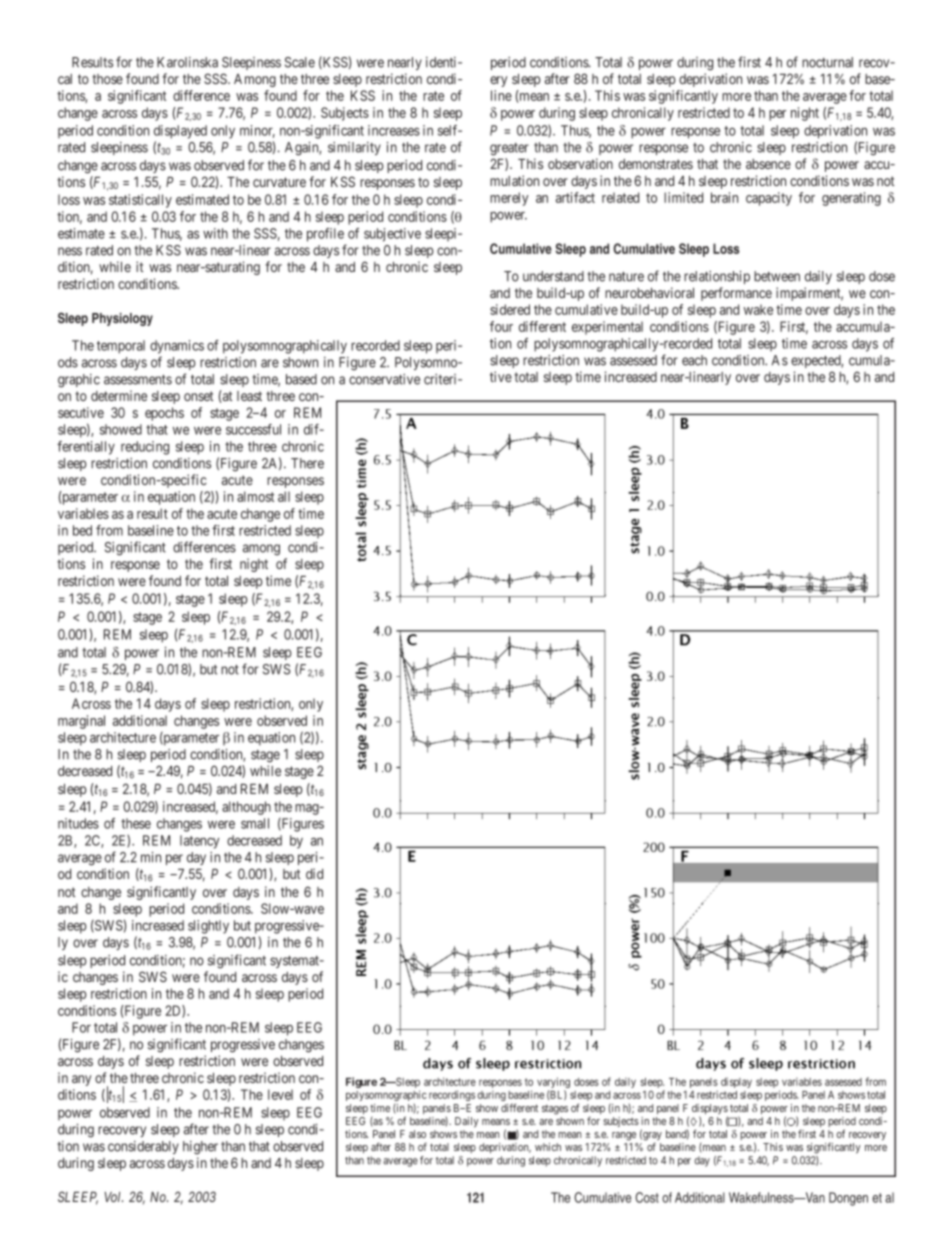 This page has width=952, height=1233. I want to click on Dongen, so click(848, 1199).
